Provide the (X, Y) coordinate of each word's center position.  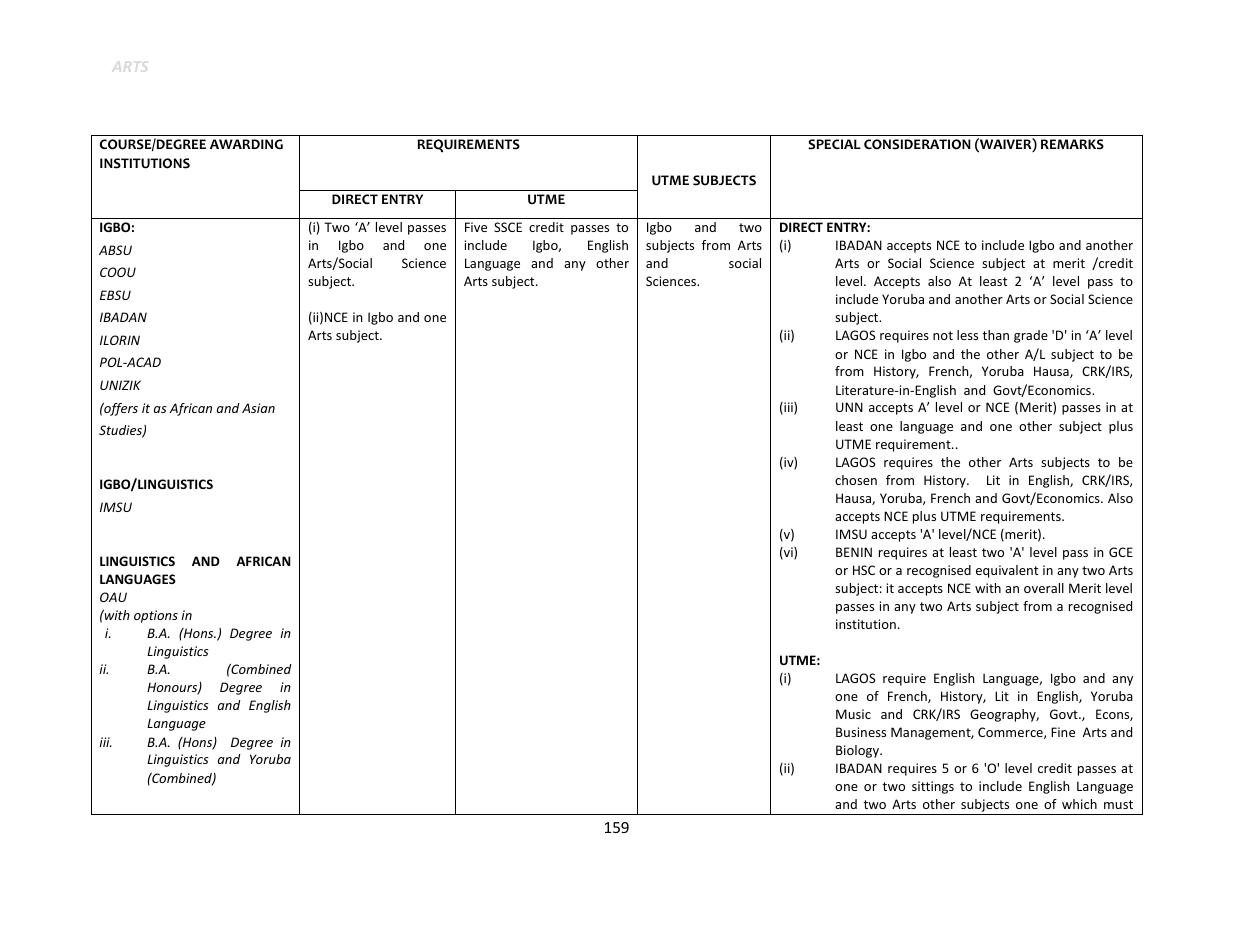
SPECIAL (834, 144)
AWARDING (246, 144)
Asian (258, 408)
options (156, 616)
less (967, 335)
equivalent (1007, 571)
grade (1031, 336)
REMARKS (1072, 144)
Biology (858, 751)
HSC (864, 570)
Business (861, 732)
